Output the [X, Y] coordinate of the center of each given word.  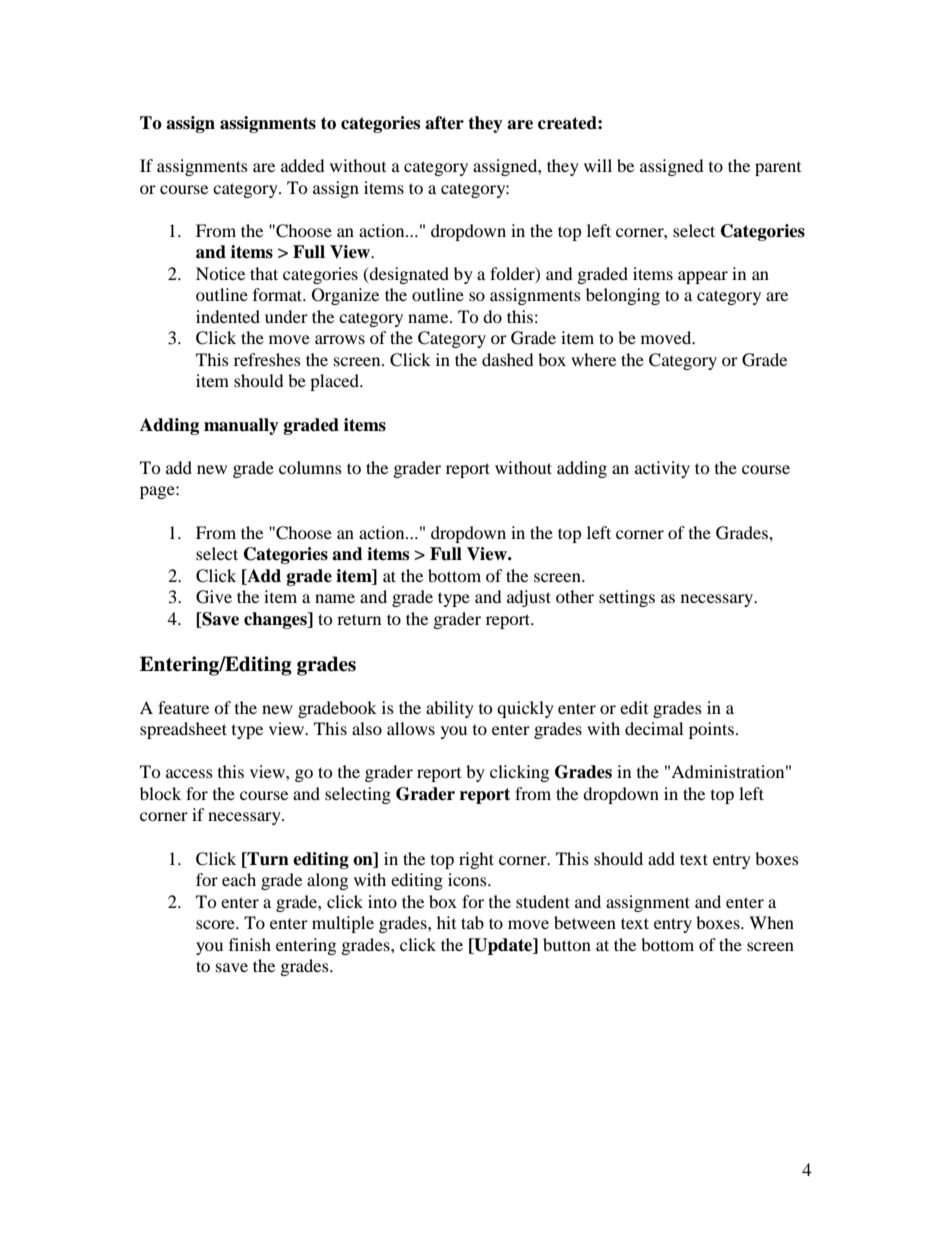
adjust [529, 598]
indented [228, 316]
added [302, 165]
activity [662, 469]
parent [778, 168]
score [216, 924]
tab [472, 922]
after [444, 123]
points [711, 730]
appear [703, 277]
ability [450, 709]
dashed [507, 359]
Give [214, 597]
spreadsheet [183, 730]
